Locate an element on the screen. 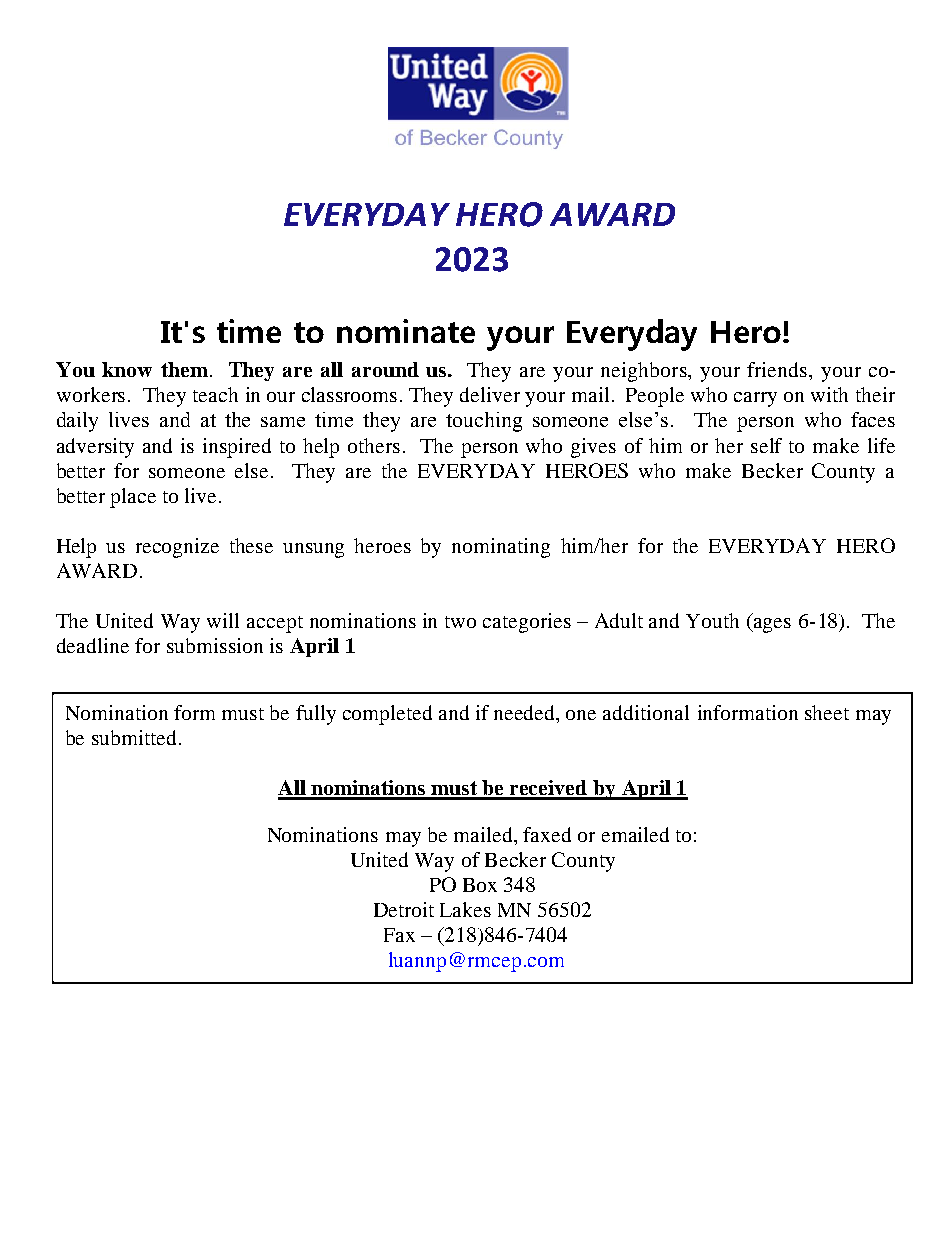 The height and width of the screenshot is (1233, 952). Detroit is located at coordinates (404, 909).
